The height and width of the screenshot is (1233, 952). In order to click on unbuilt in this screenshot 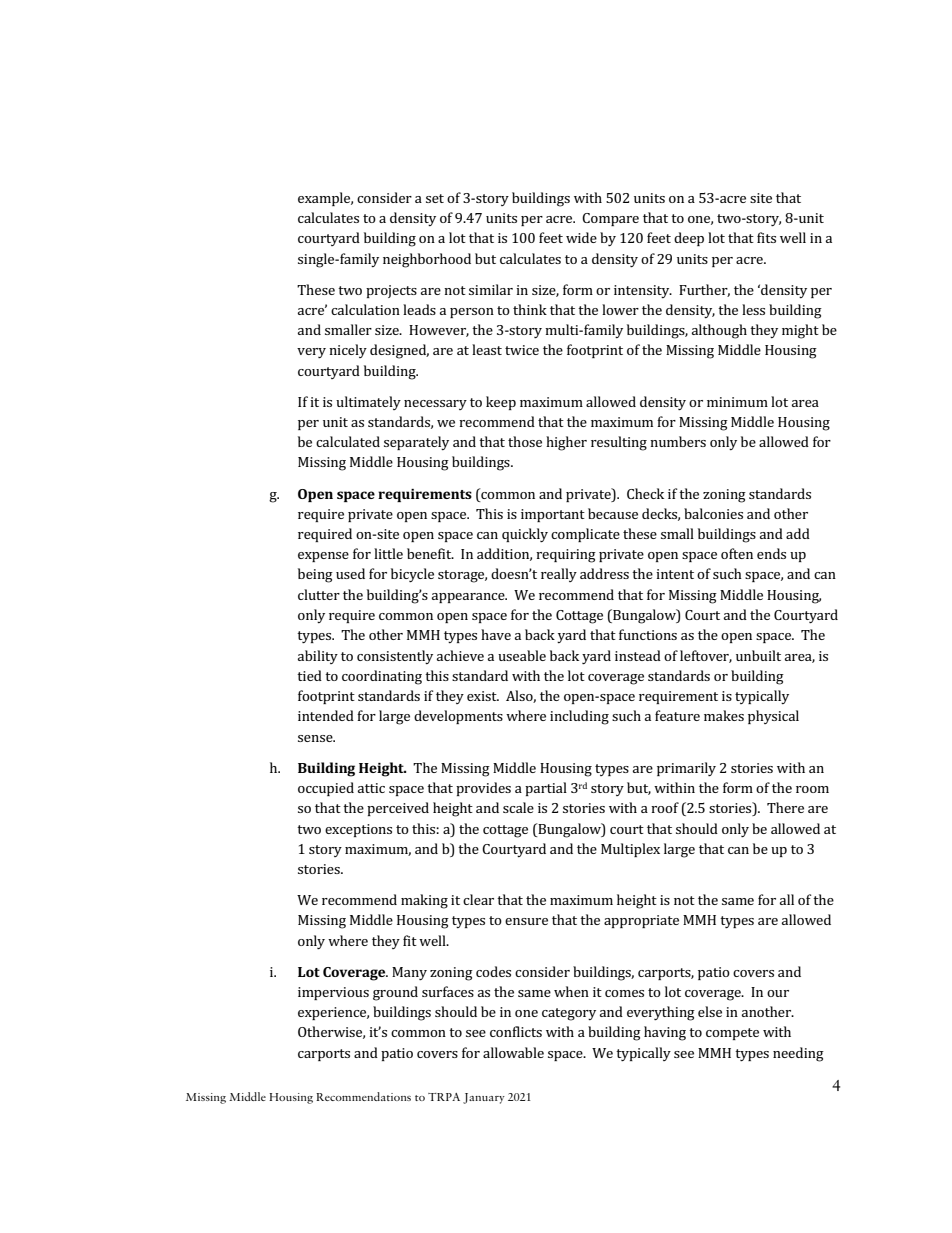, I will do `click(758, 655)`.
